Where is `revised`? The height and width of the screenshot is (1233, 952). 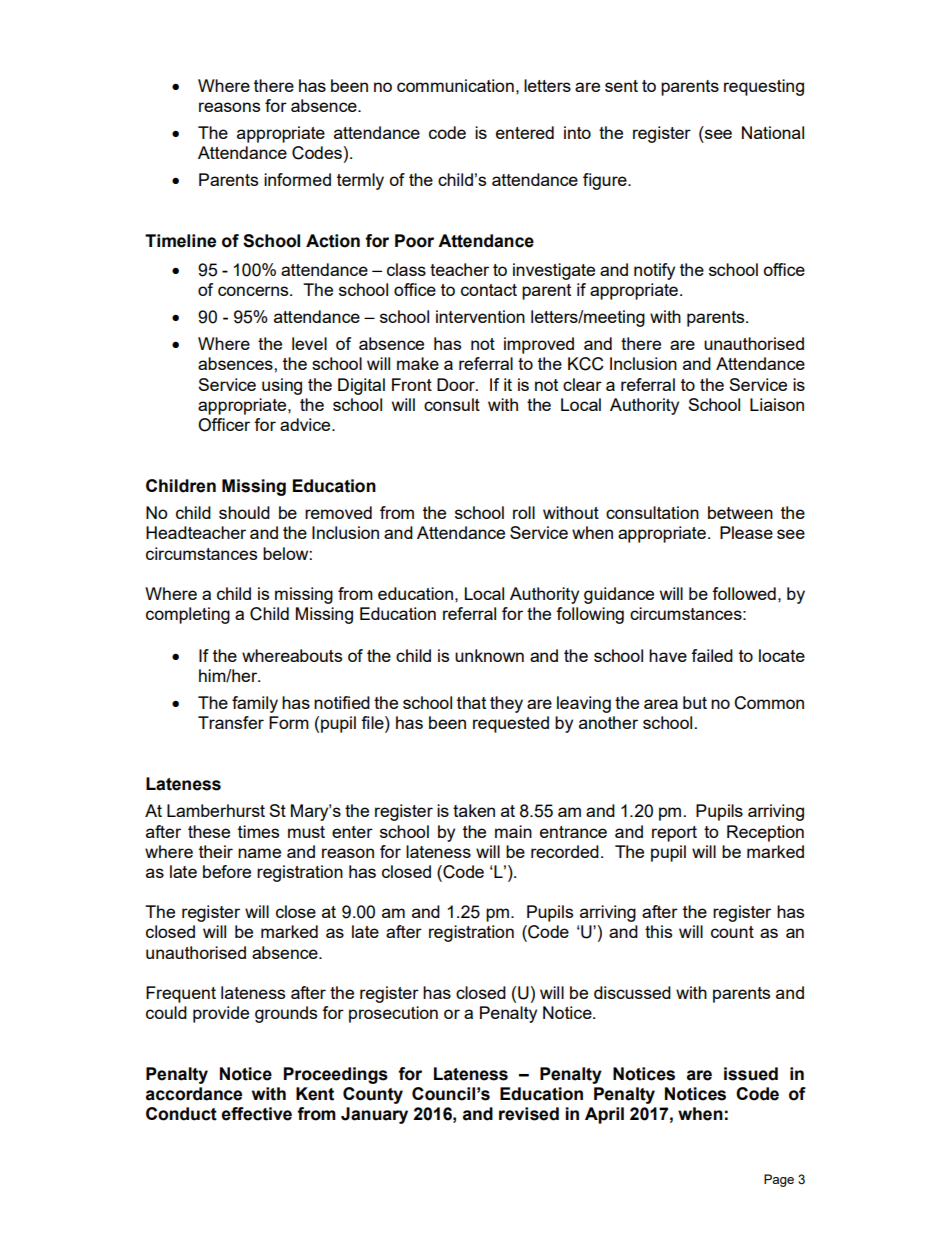
revised is located at coordinates (529, 1114).
